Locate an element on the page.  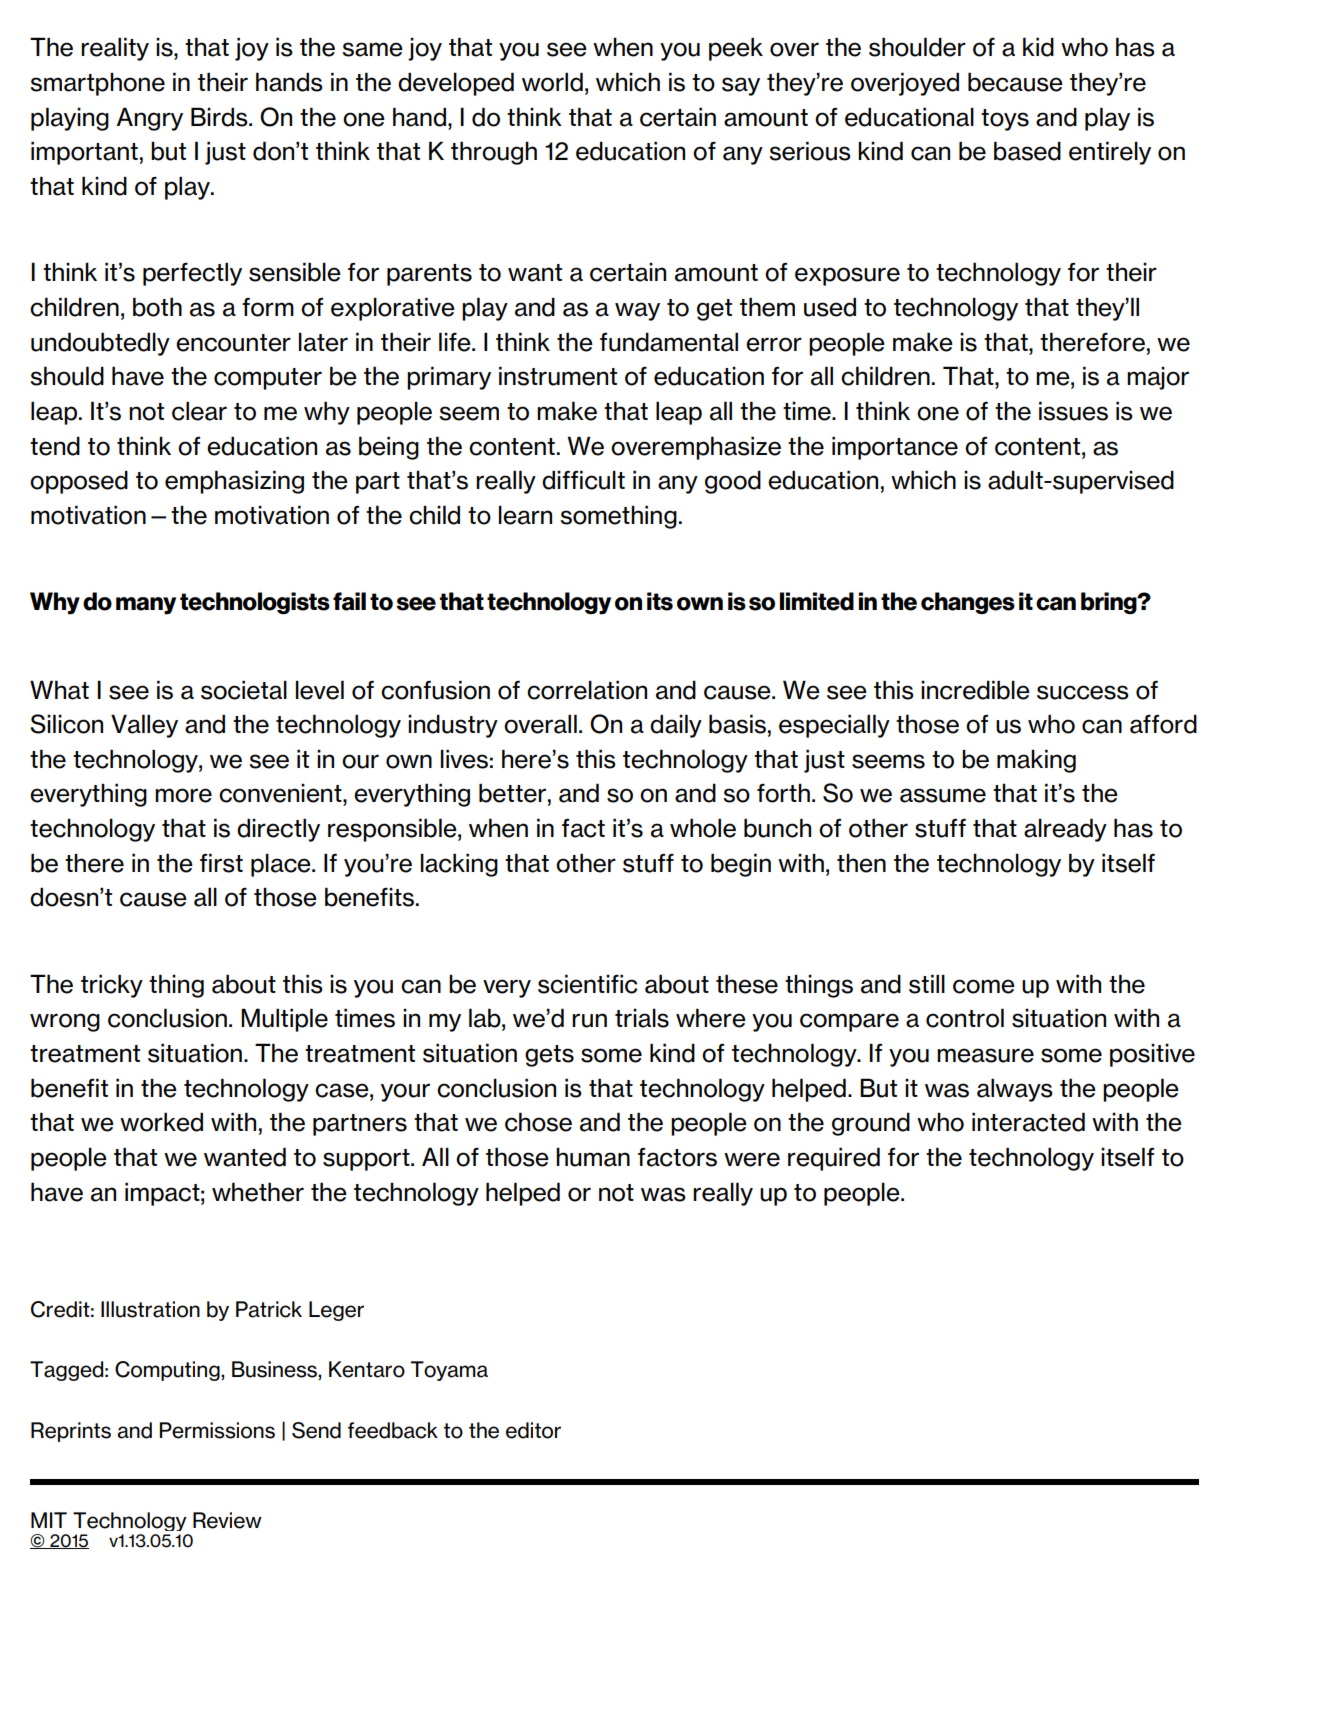
come is located at coordinates (984, 986).
